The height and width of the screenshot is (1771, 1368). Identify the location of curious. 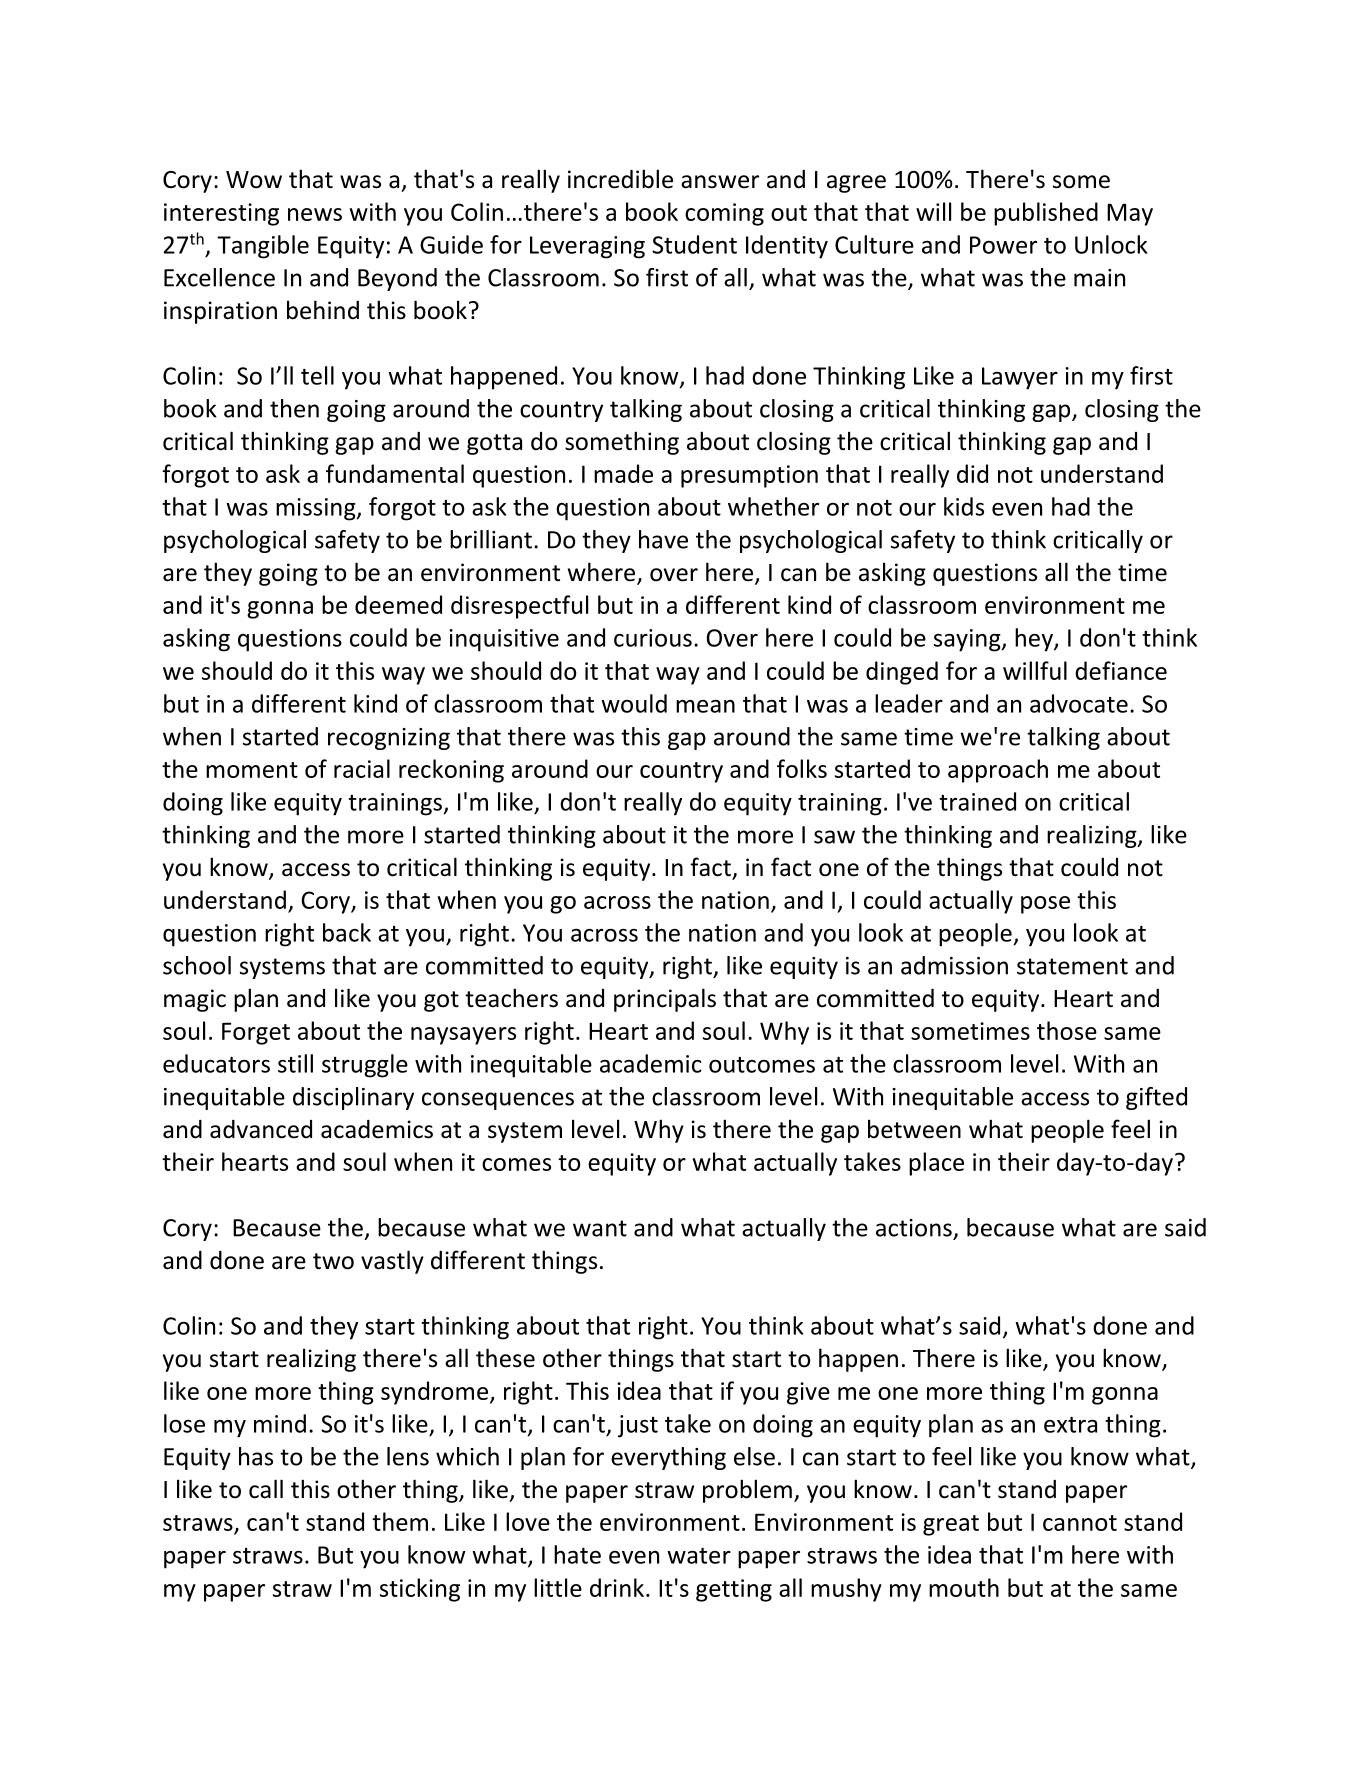
(653, 638).
